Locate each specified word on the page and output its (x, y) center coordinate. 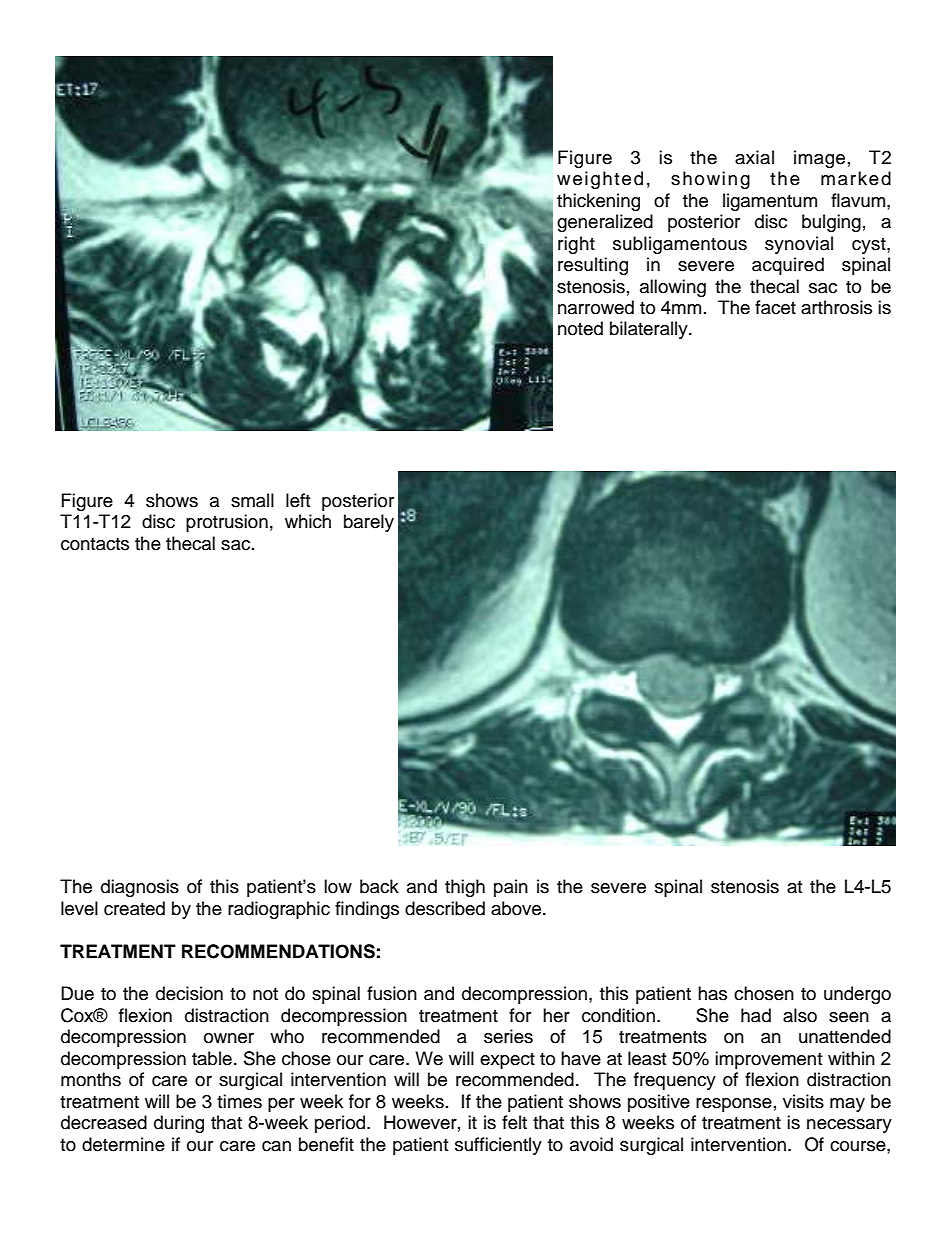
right (576, 245)
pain (511, 888)
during (179, 1124)
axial (754, 157)
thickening (598, 202)
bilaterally (650, 330)
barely (369, 523)
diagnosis (140, 888)
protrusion (227, 523)
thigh (465, 888)
